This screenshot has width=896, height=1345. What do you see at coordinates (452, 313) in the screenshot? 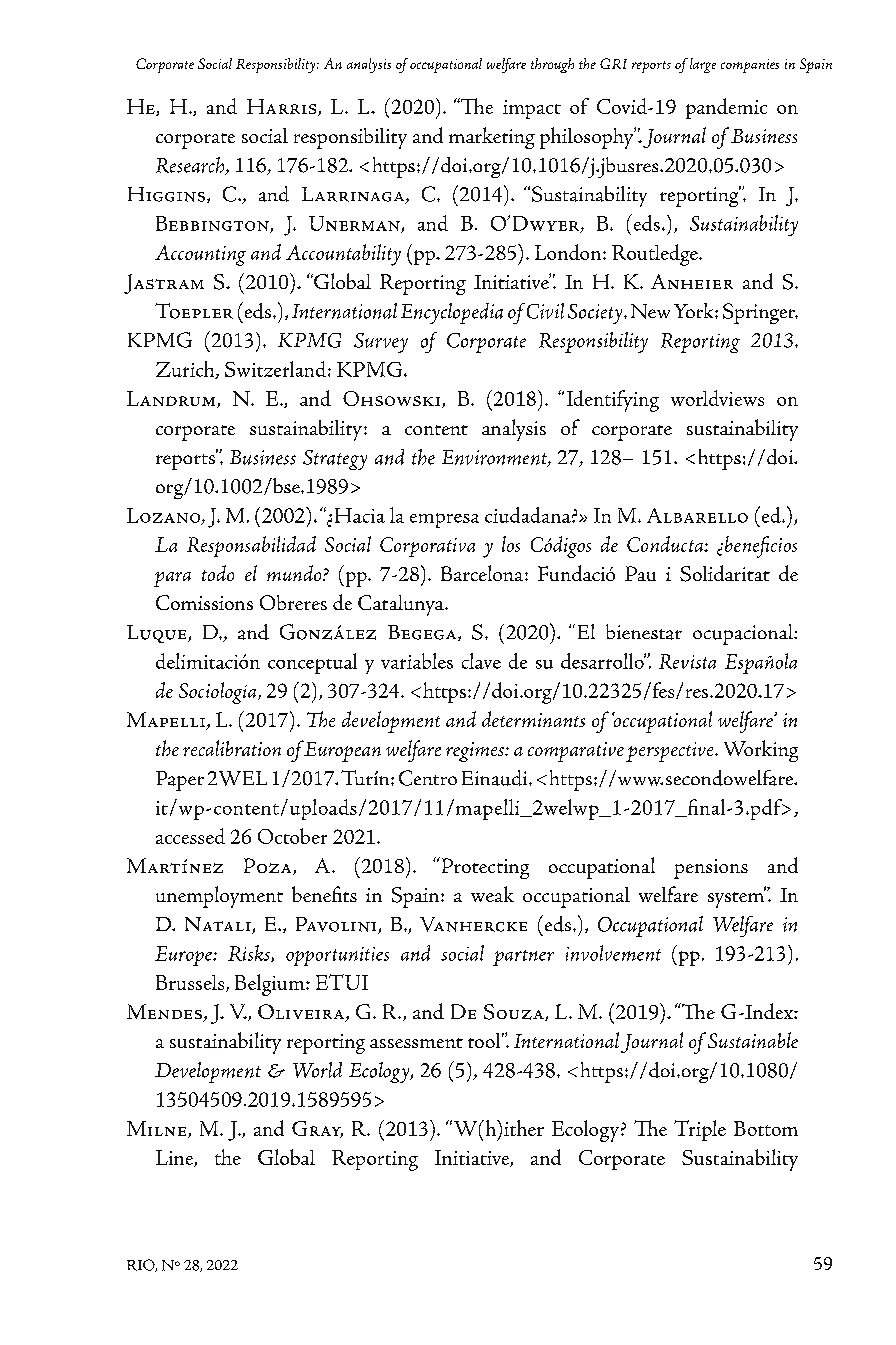
I see `Encyclopedia` at bounding box center [452, 313].
